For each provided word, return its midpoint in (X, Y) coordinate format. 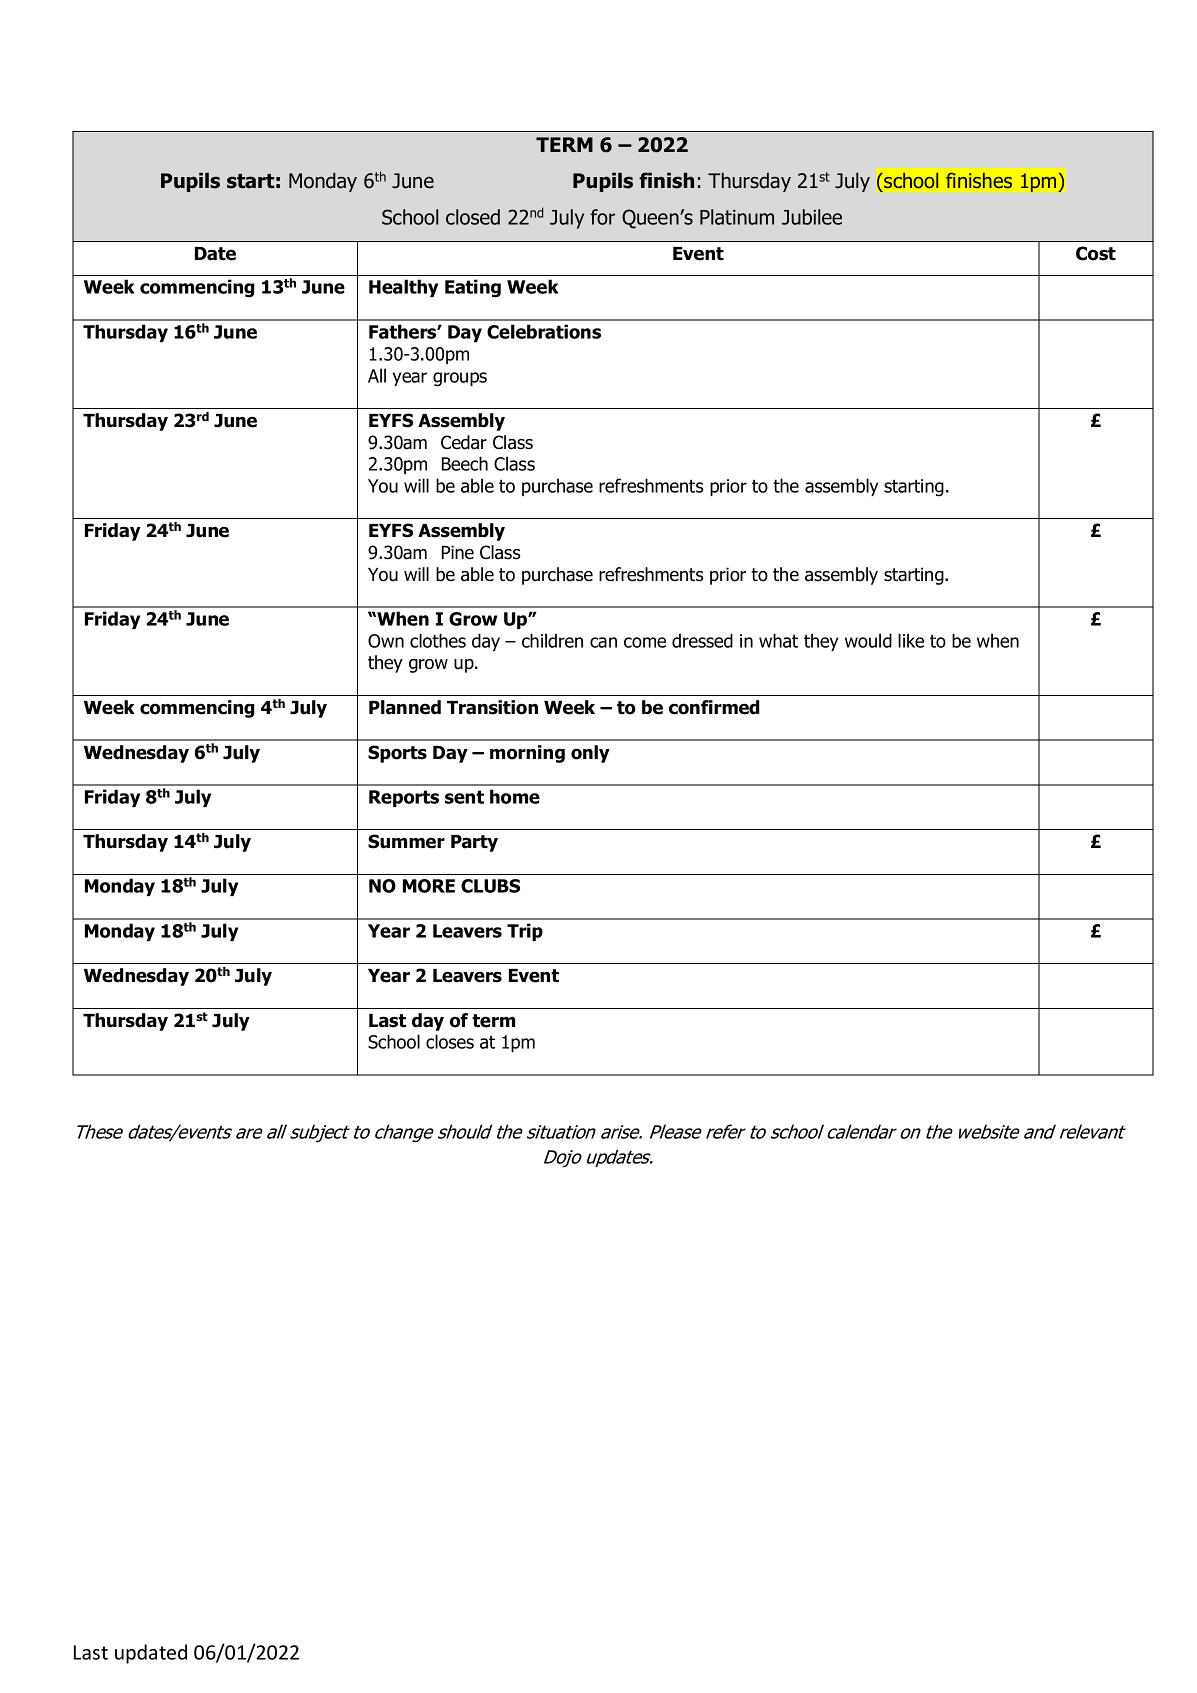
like (911, 640)
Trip (525, 932)
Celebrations (544, 331)
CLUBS (490, 886)
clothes (438, 640)
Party (474, 843)
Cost (1096, 253)
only (590, 754)
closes (450, 1041)
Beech (465, 463)
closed (473, 217)
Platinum (737, 217)
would (868, 640)
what (778, 640)
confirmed (714, 707)
